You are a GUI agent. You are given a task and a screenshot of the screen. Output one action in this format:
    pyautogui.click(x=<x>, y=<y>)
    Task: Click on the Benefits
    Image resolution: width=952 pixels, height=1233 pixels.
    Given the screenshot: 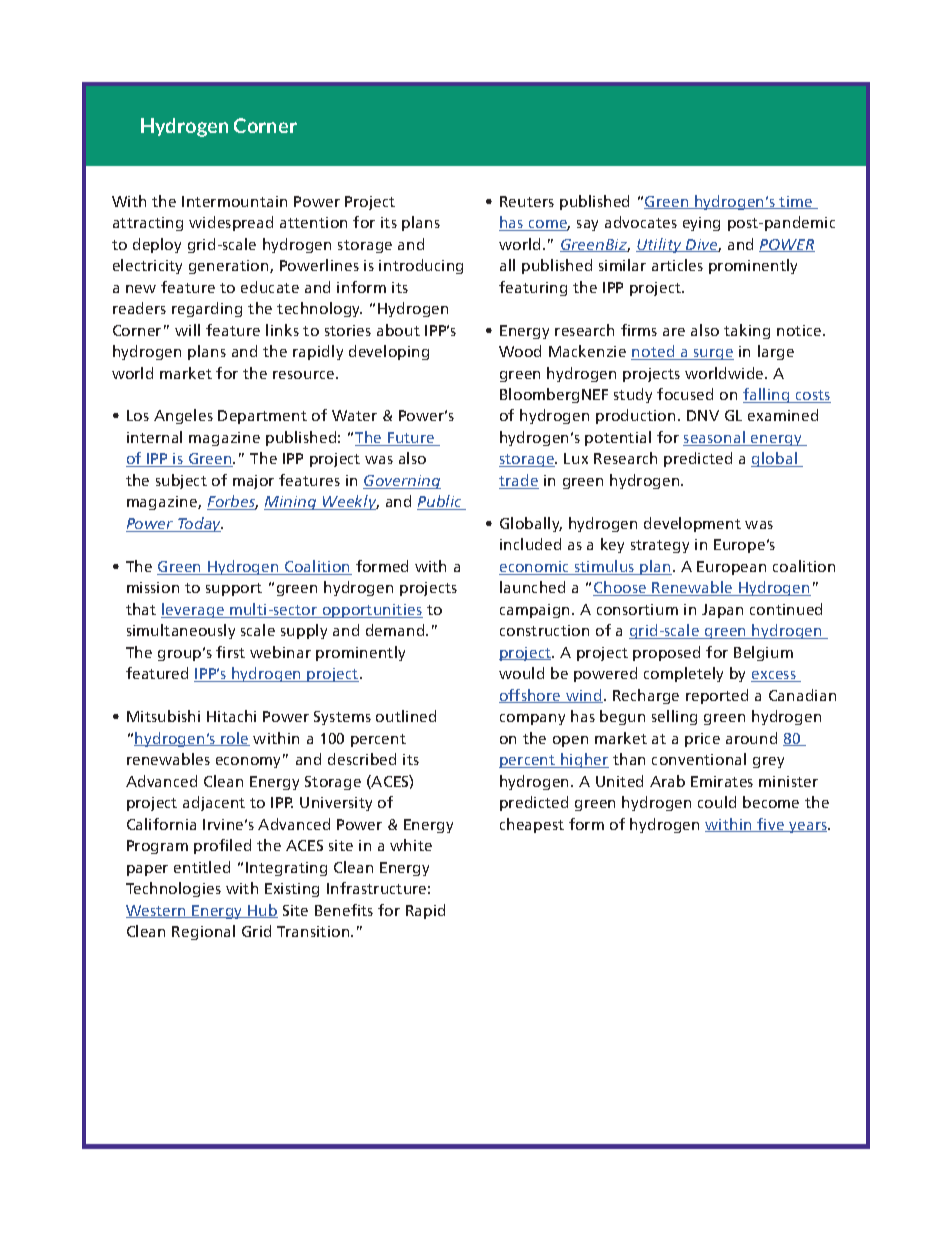 What is the action you would take?
    pyautogui.click(x=344, y=910)
